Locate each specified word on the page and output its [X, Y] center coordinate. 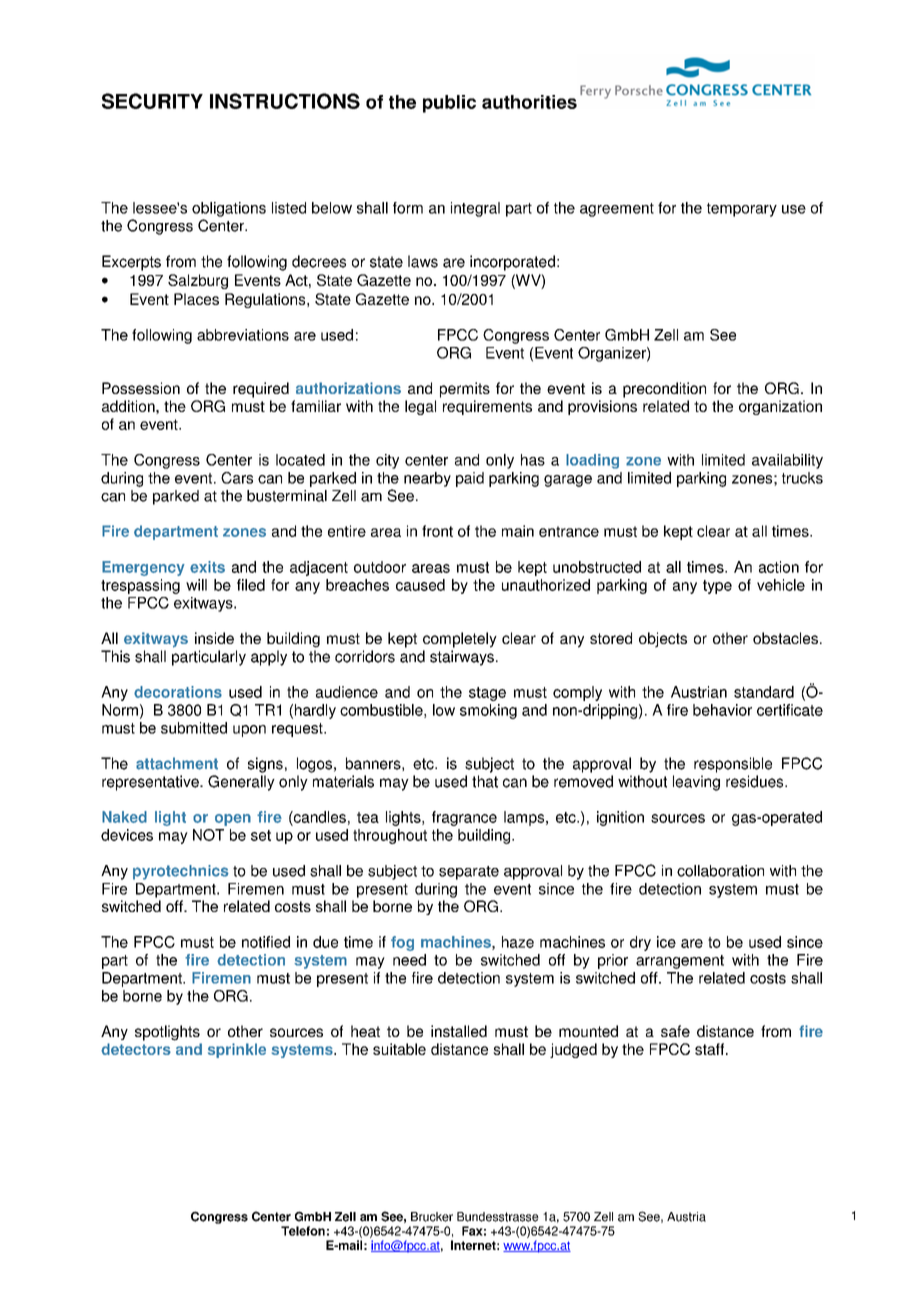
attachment [177, 763]
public [449, 104]
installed [459, 1031]
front [437, 531]
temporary [742, 210]
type [717, 587]
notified [266, 942]
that [485, 781]
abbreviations [243, 335]
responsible [733, 765]
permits [465, 390]
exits [207, 567]
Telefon [303, 1231]
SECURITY [152, 101]
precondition [664, 390]
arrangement [680, 962]
